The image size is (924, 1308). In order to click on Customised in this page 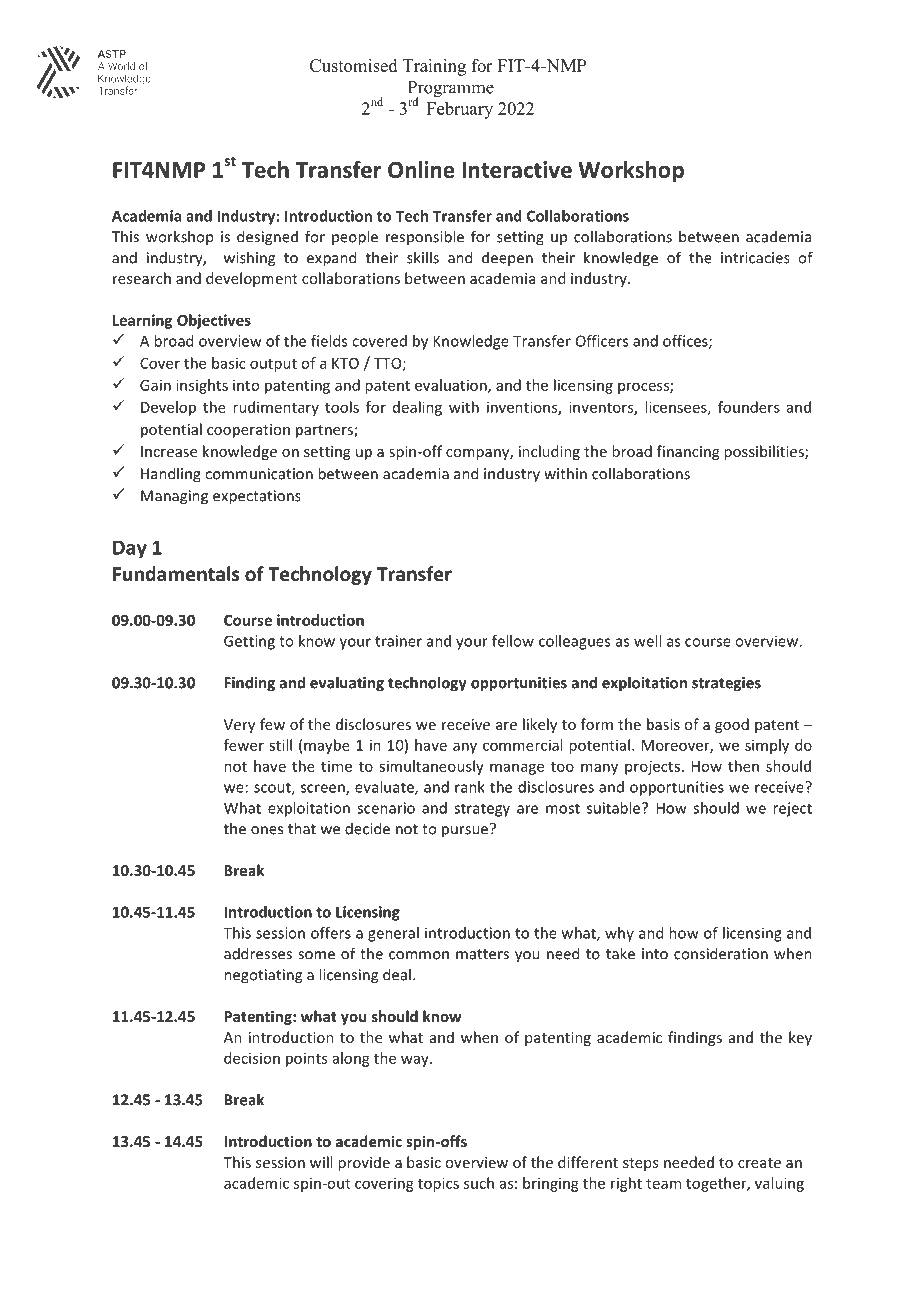, I will do `click(353, 65)`.
